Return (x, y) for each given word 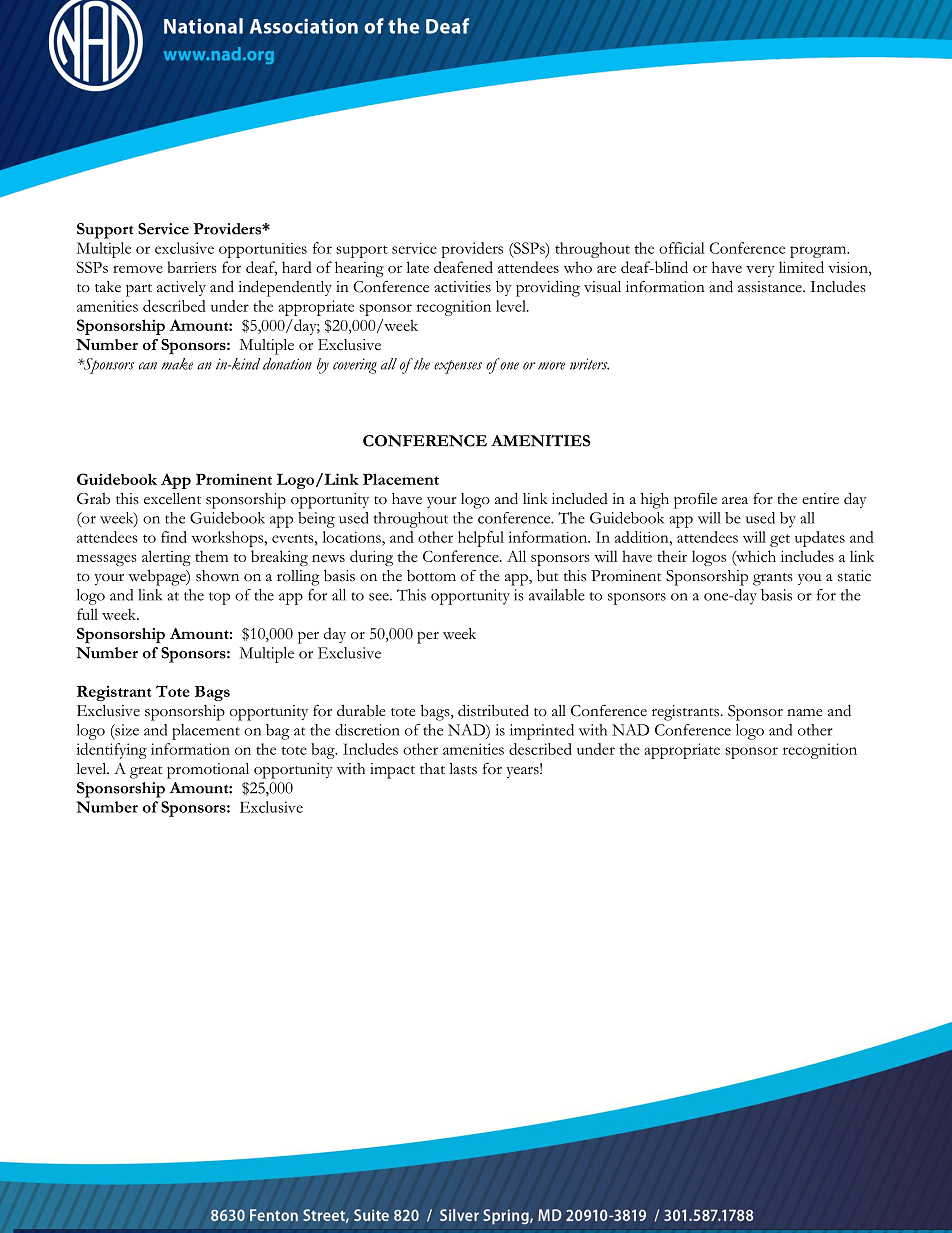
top (219, 598)
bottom (431, 576)
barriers (191, 267)
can (148, 366)
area (735, 500)
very (760, 271)
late (417, 267)
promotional (208, 771)
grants (773, 579)
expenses (458, 367)
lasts (463, 769)
